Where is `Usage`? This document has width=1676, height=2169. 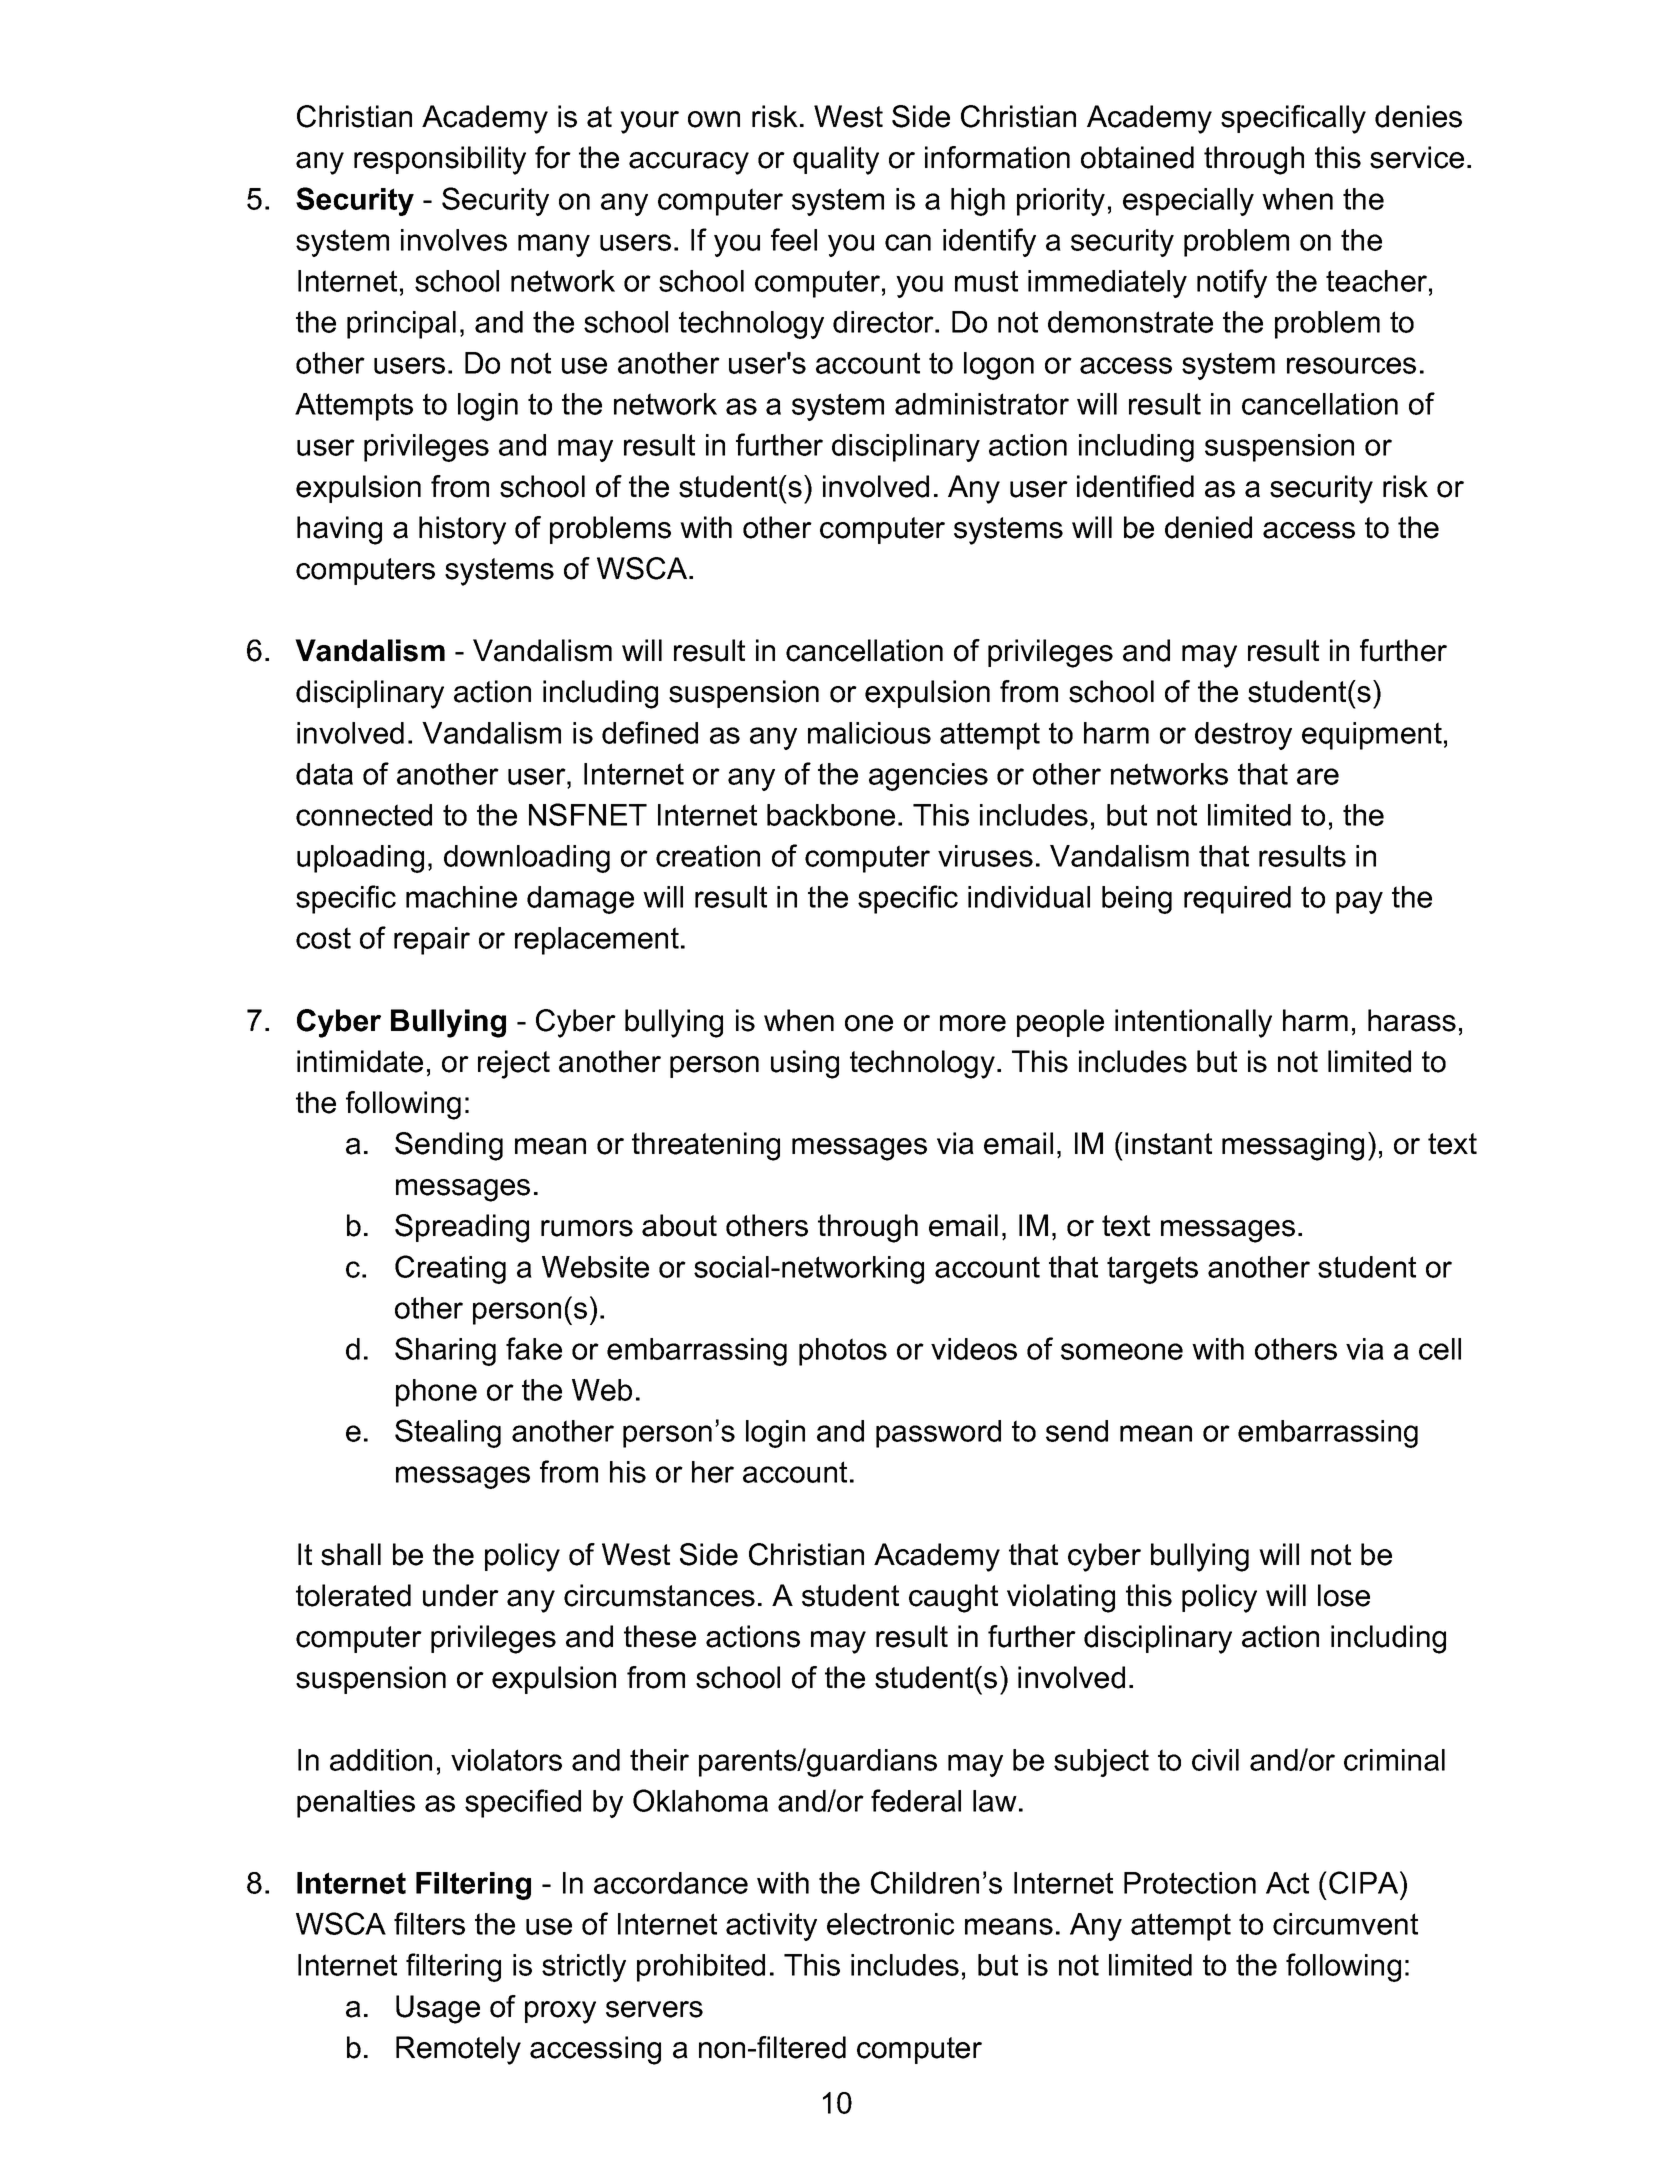 Usage is located at coordinates (438, 2009).
